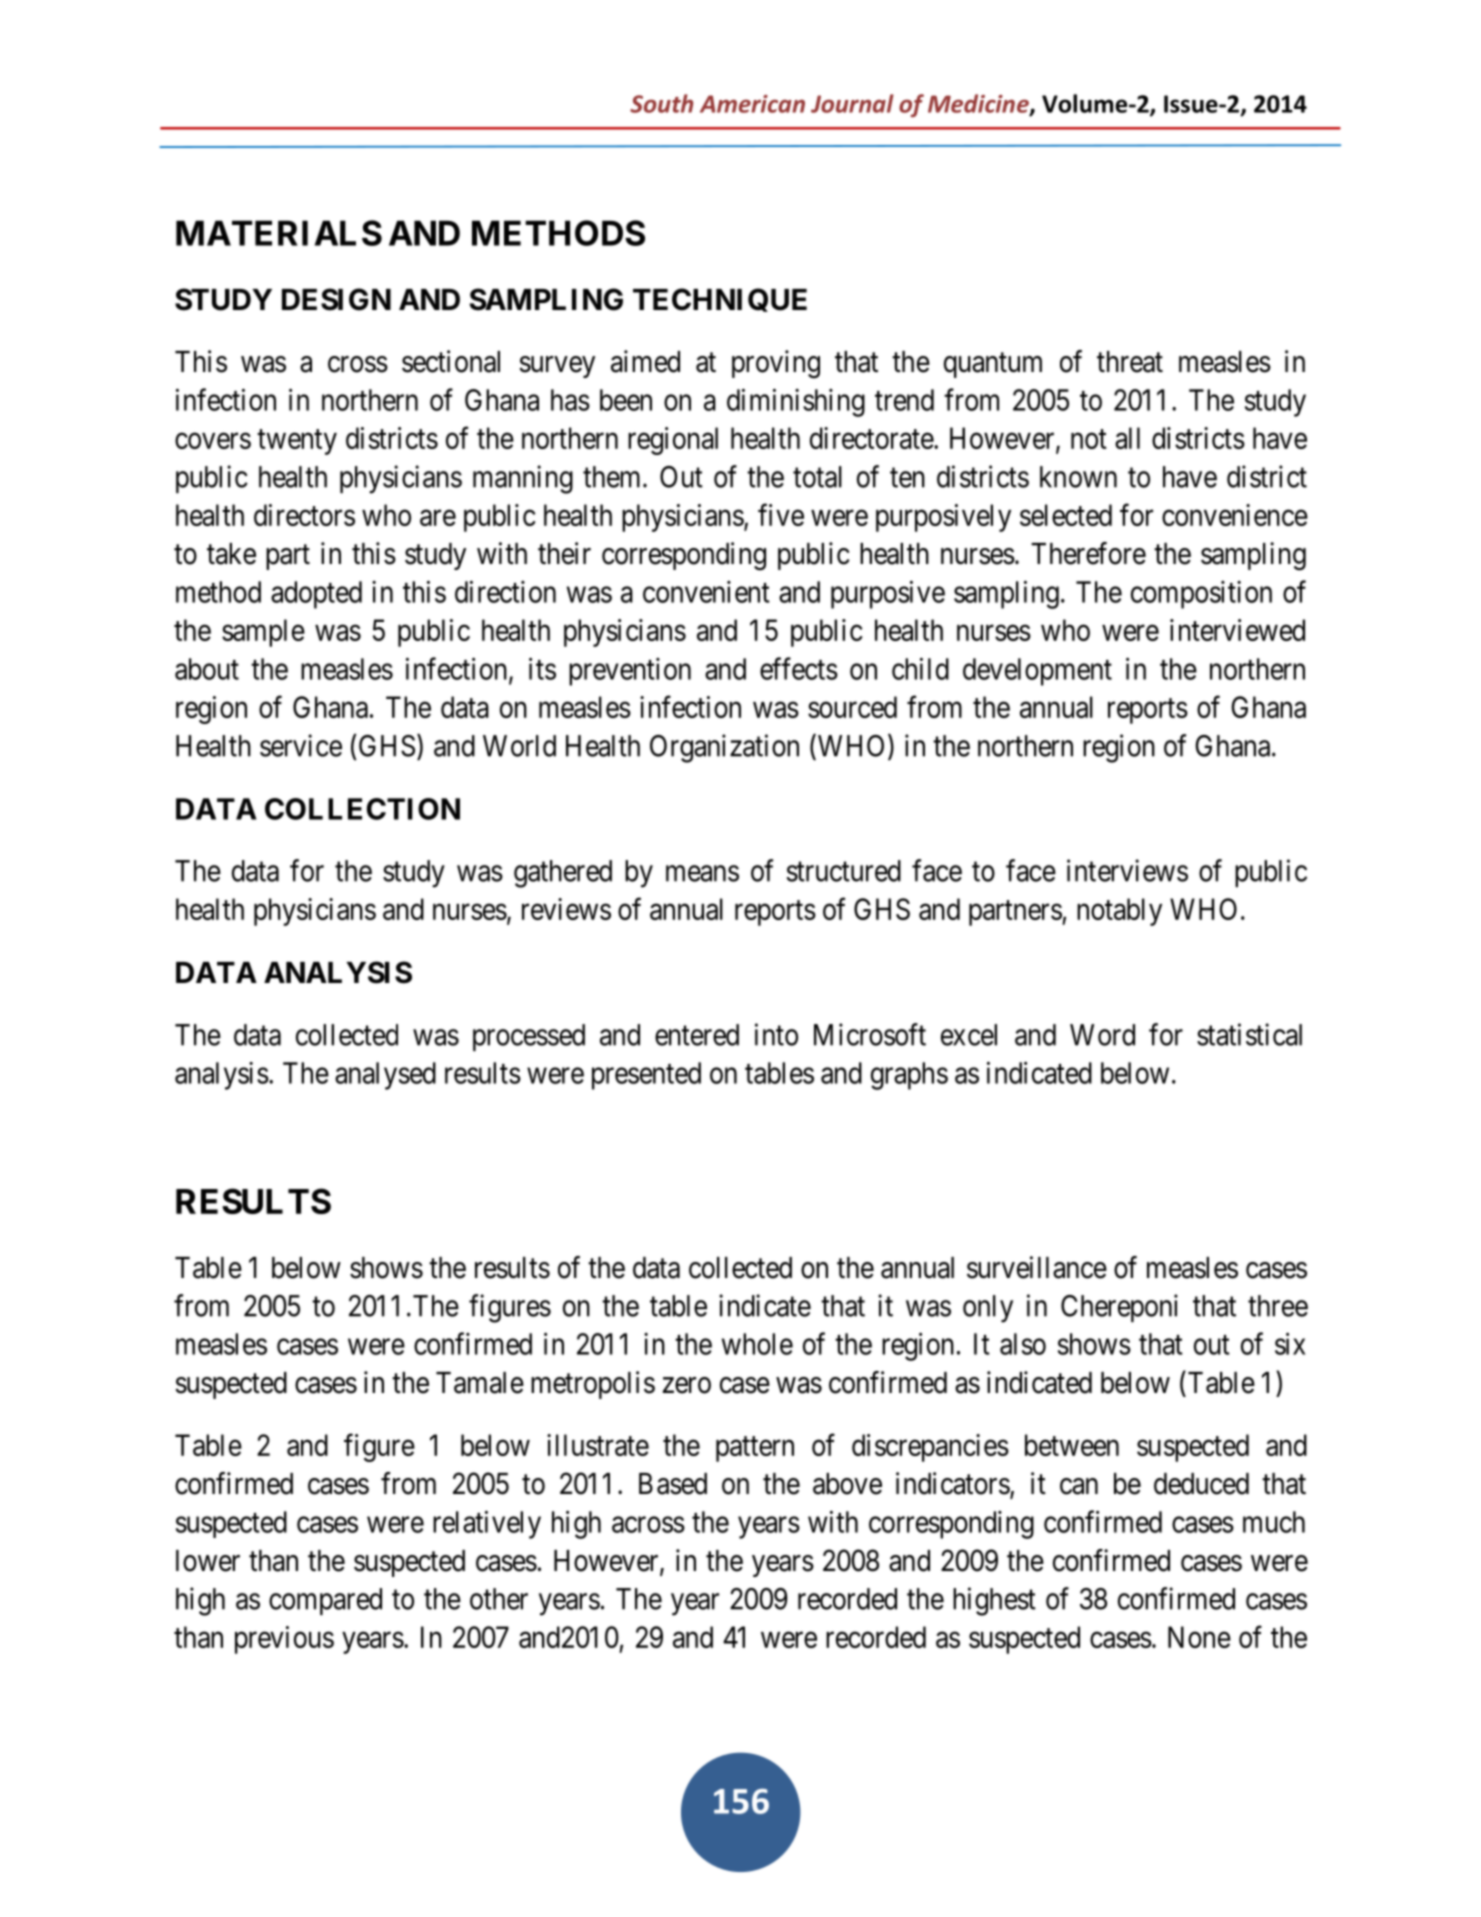 Image resolution: width=1481 pixels, height=1917 pixels. Describe the element at coordinates (776, 1034) in the image. I see `into` at that location.
